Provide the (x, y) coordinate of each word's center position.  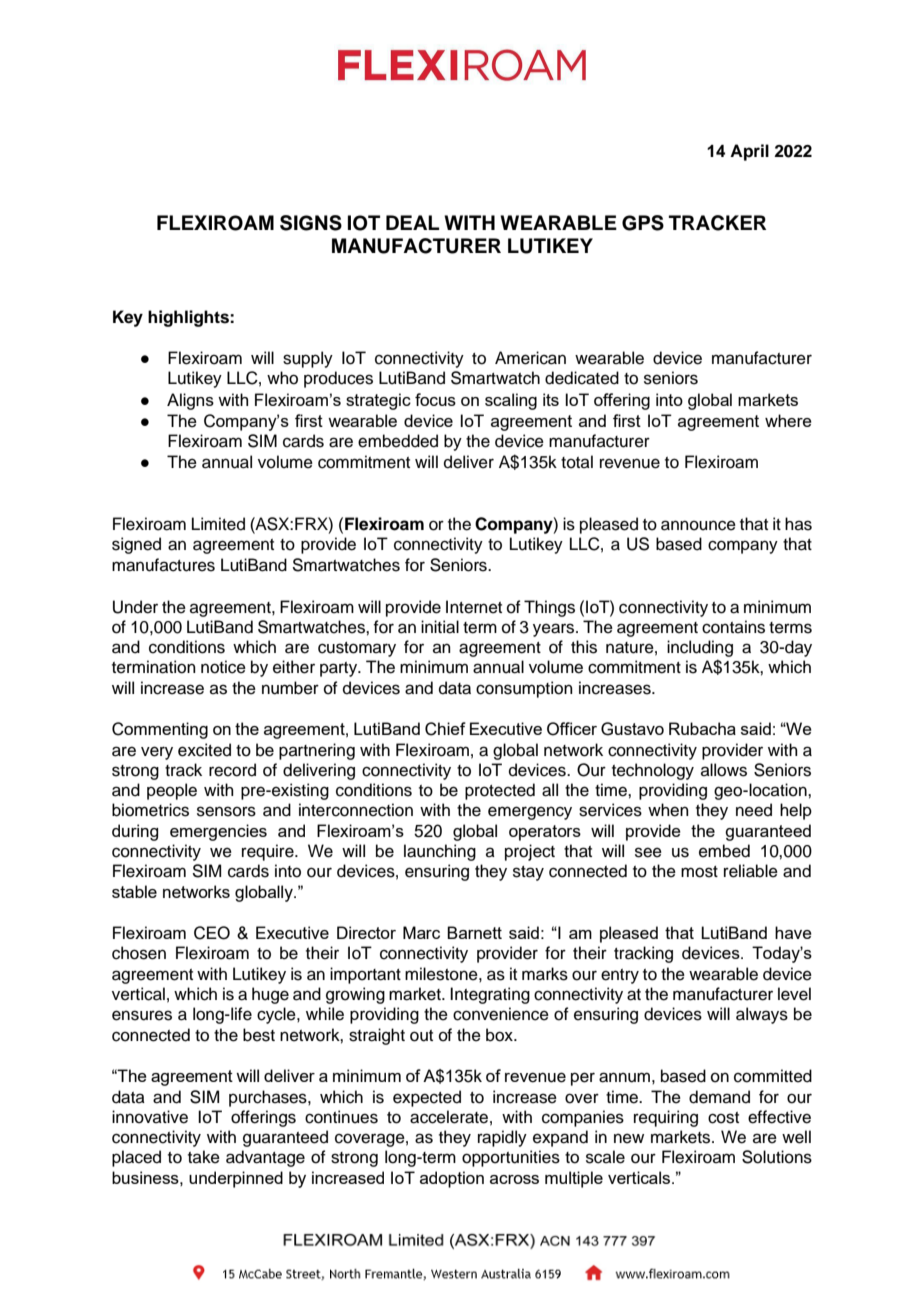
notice (223, 667)
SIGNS (311, 223)
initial (440, 627)
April (749, 152)
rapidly (502, 1138)
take (204, 1157)
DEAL (412, 222)
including (700, 648)
